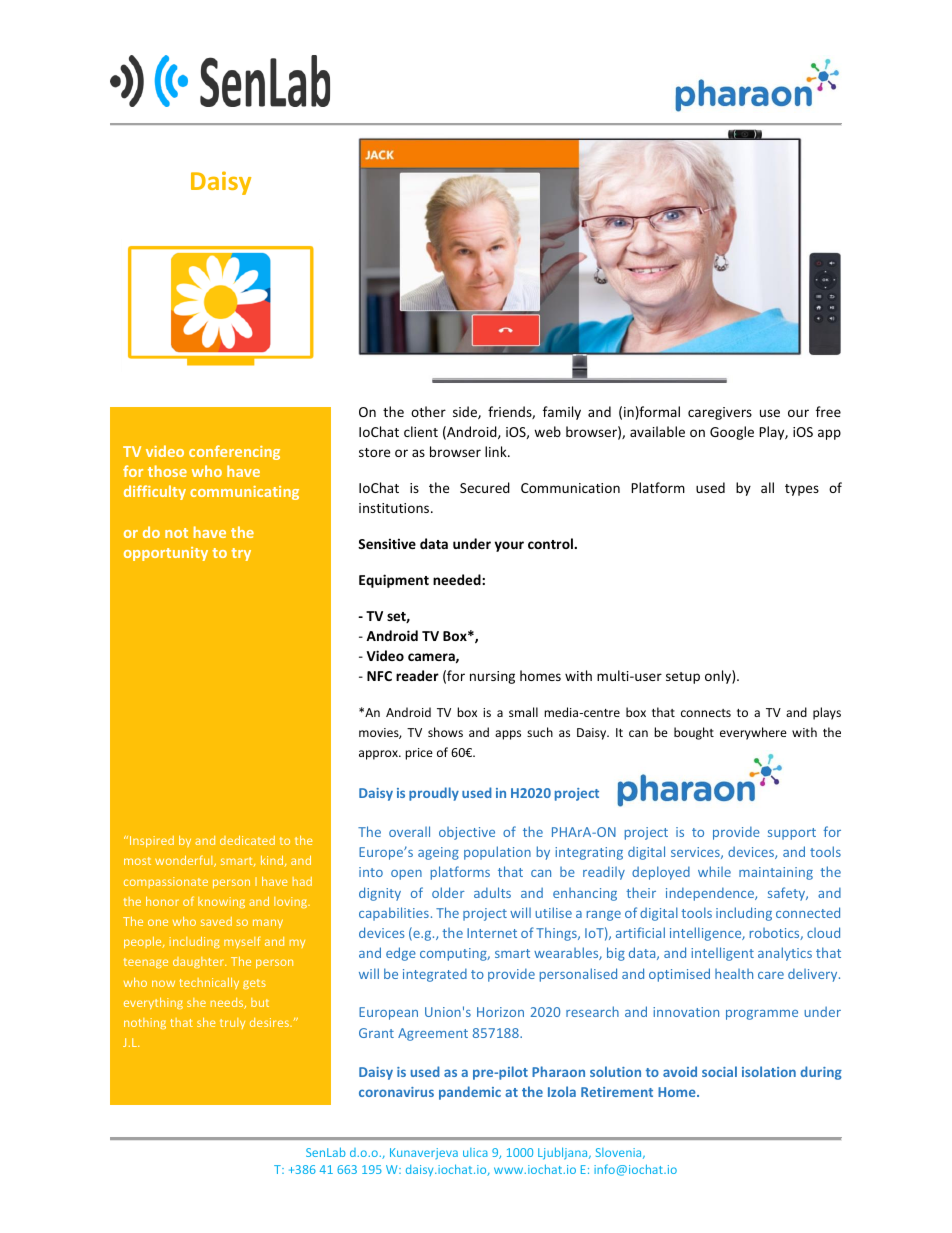 This screenshot has height=1233, width=952. What do you see at coordinates (732, 433) in the screenshot?
I see `Google` at bounding box center [732, 433].
